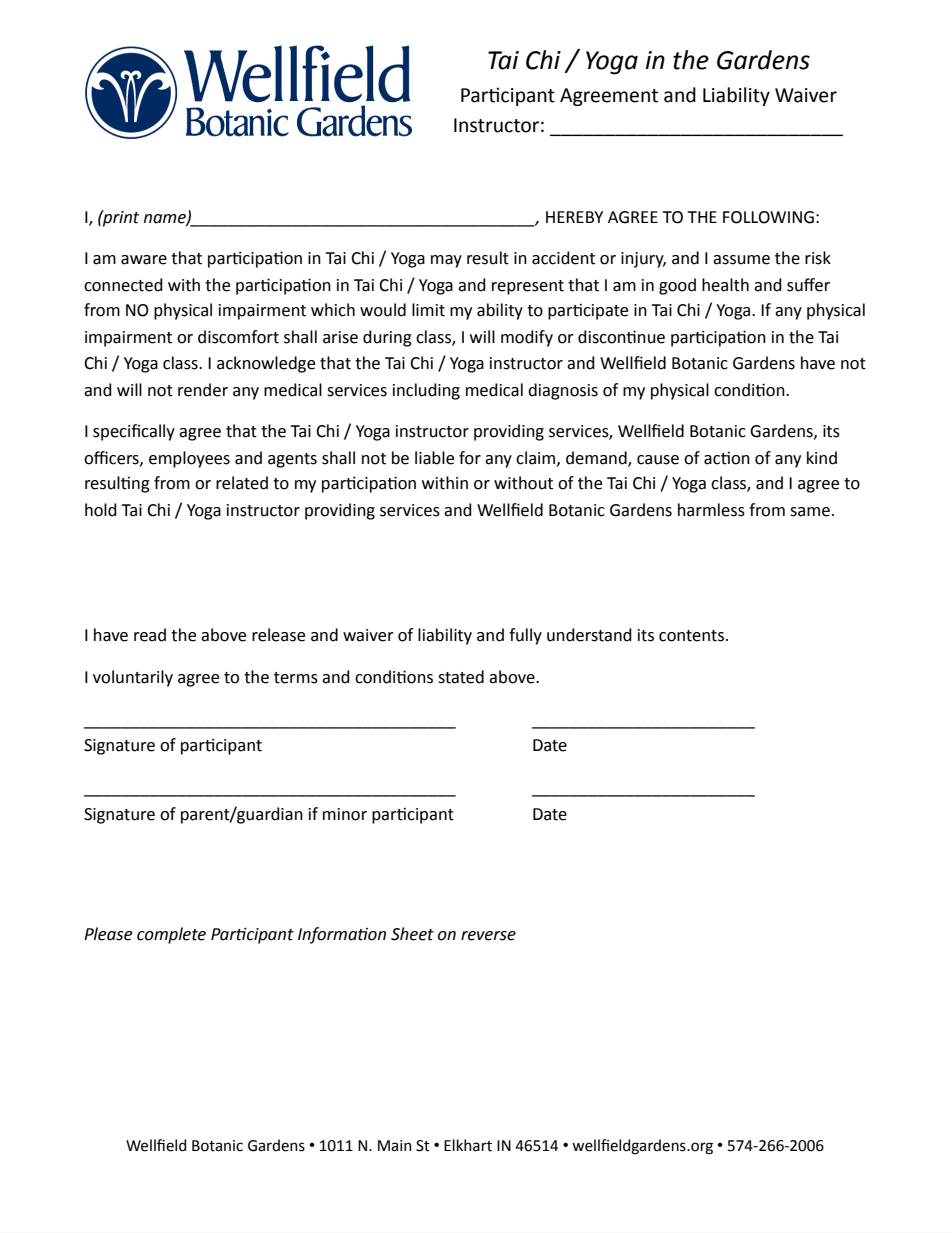  What do you see at coordinates (691, 636) in the screenshot?
I see `contents` at bounding box center [691, 636].
